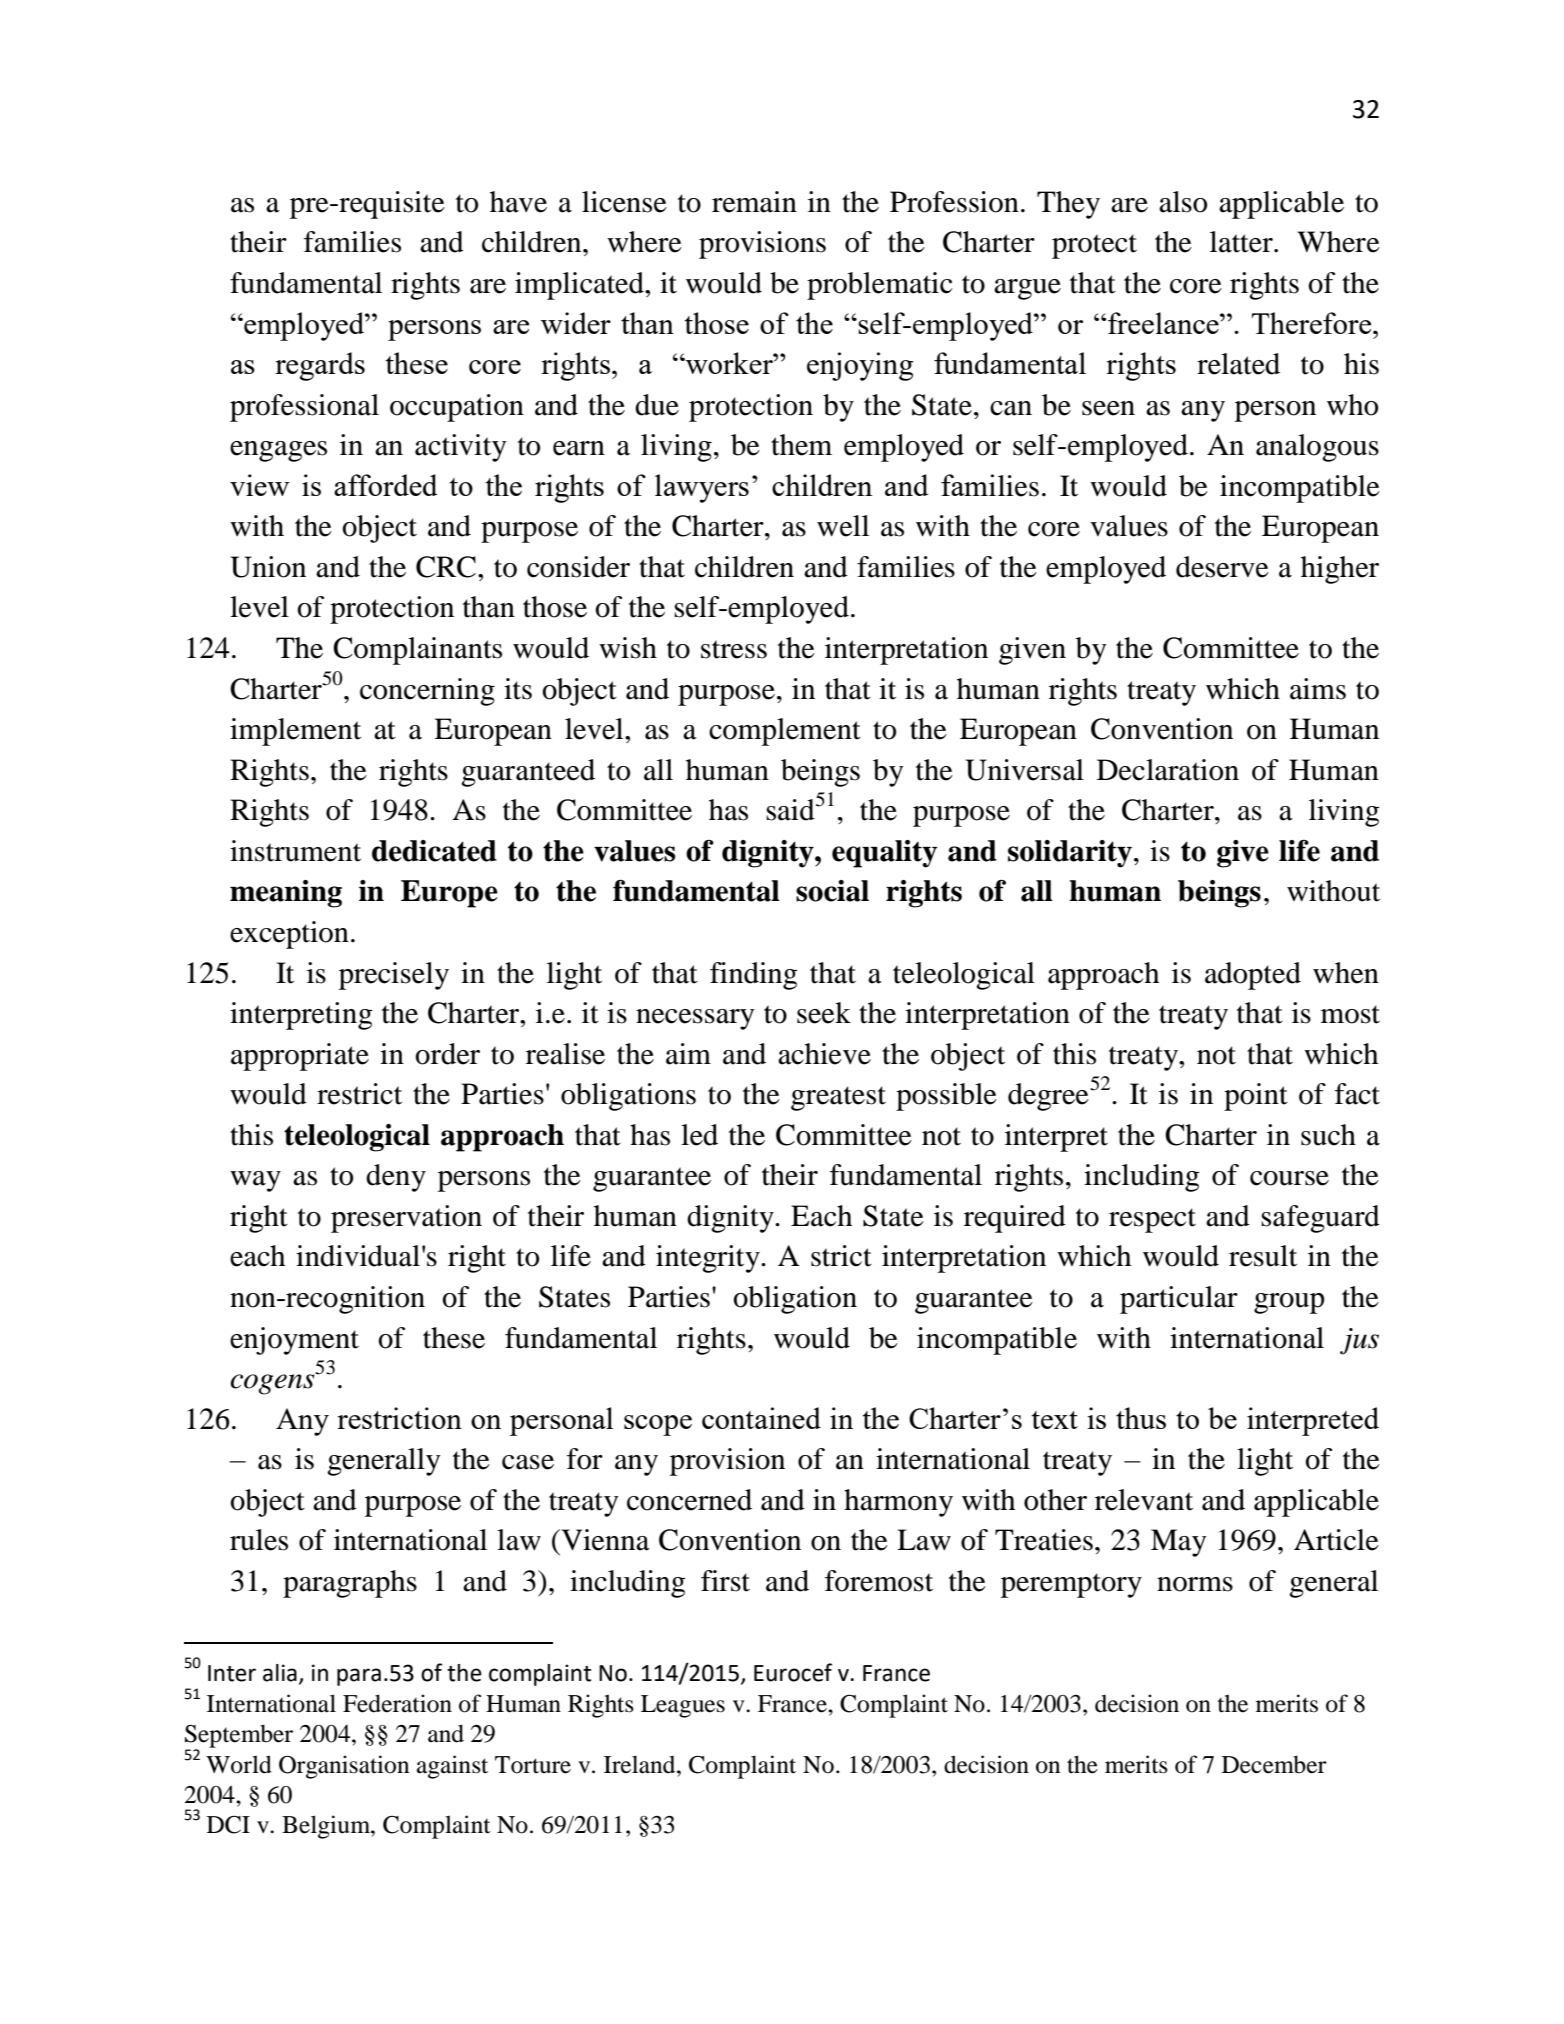  What do you see at coordinates (754, 202) in the screenshot?
I see `remain` at bounding box center [754, 202].
